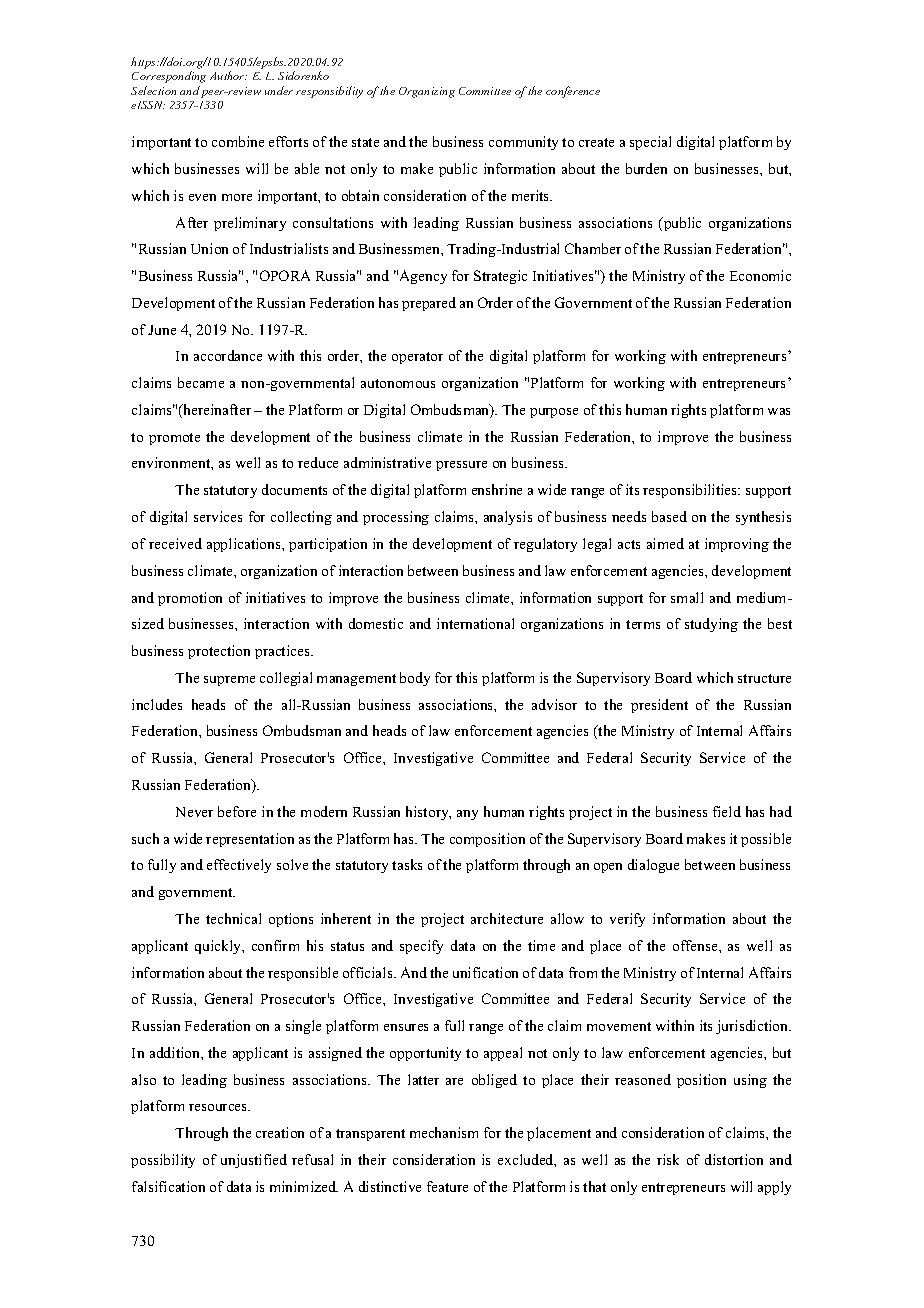 The width and height of the document is (924, 1308). I want to click on unjustified, so click(254, 1161).
